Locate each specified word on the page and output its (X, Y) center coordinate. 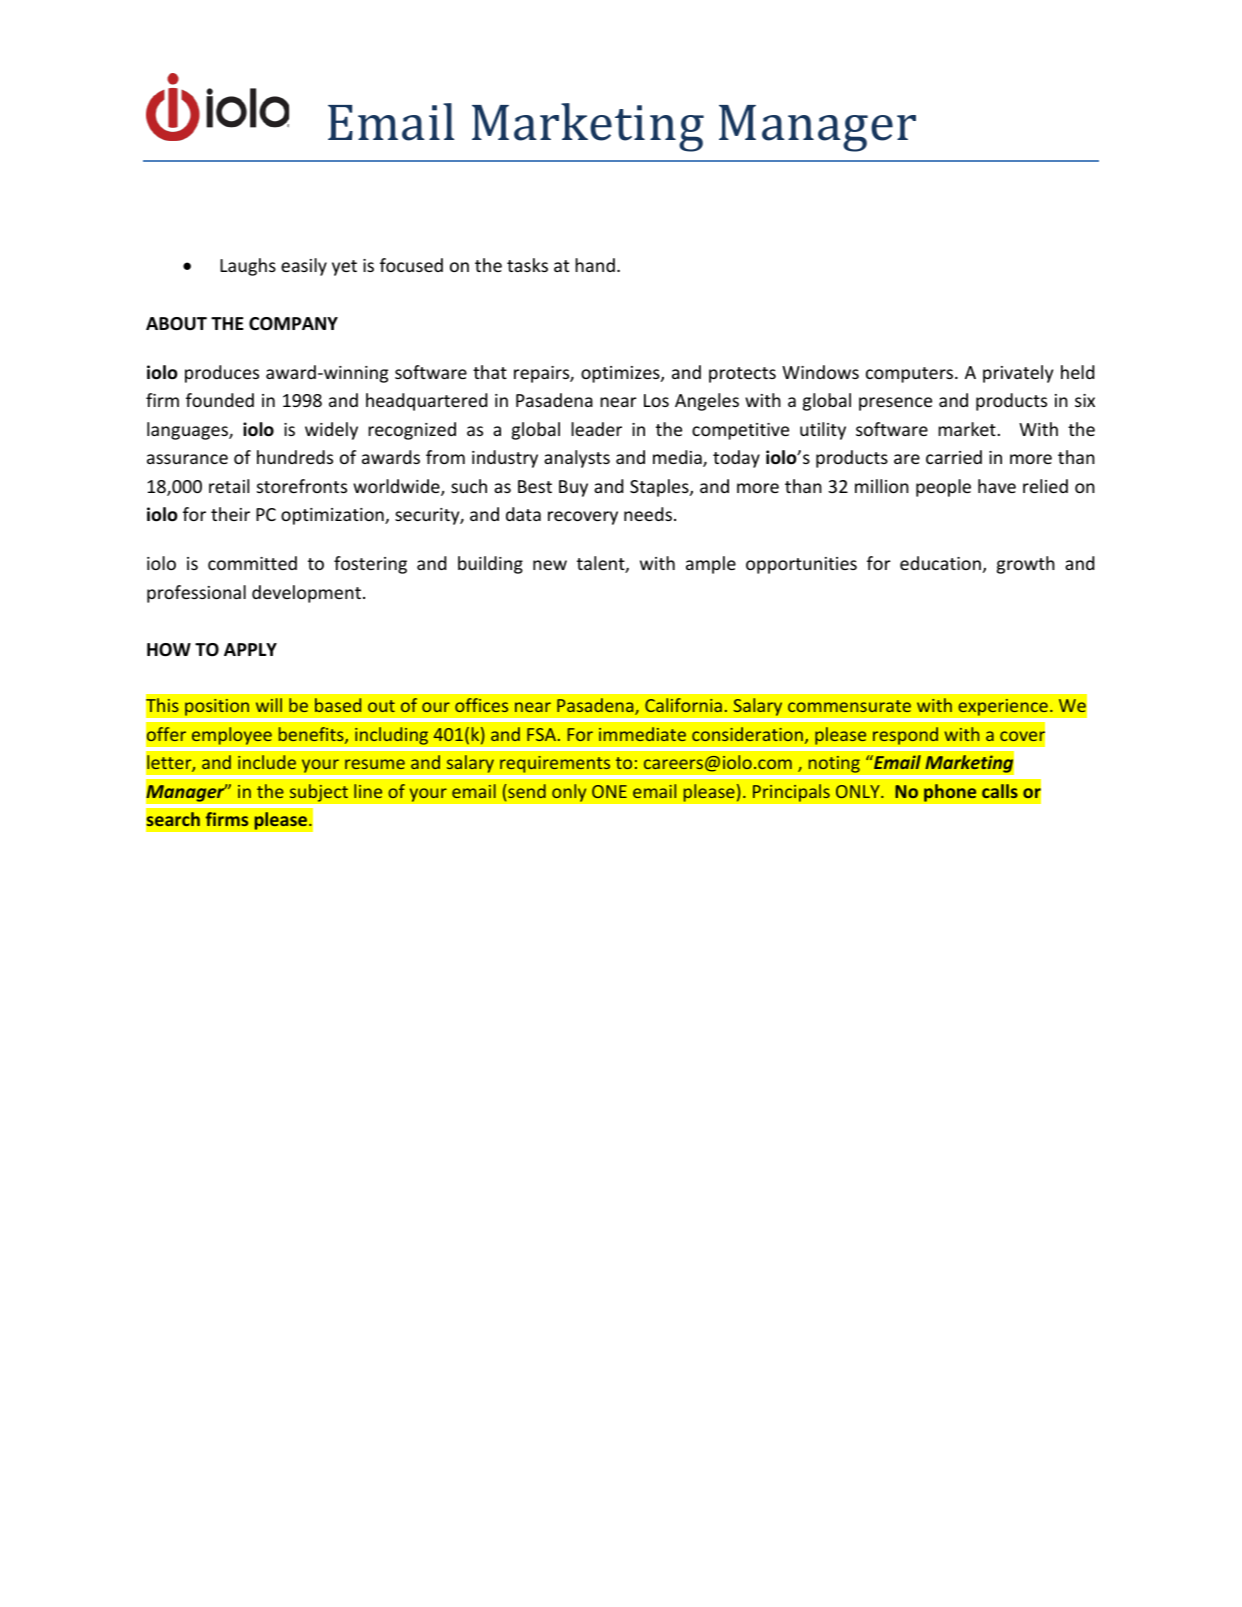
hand (595, 265)
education (940, 563)
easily (304, 267)
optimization (333, 516)
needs (648, 514)
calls (1000, 791)
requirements (555, 764)
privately (1018, 374)
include (267, 762)
